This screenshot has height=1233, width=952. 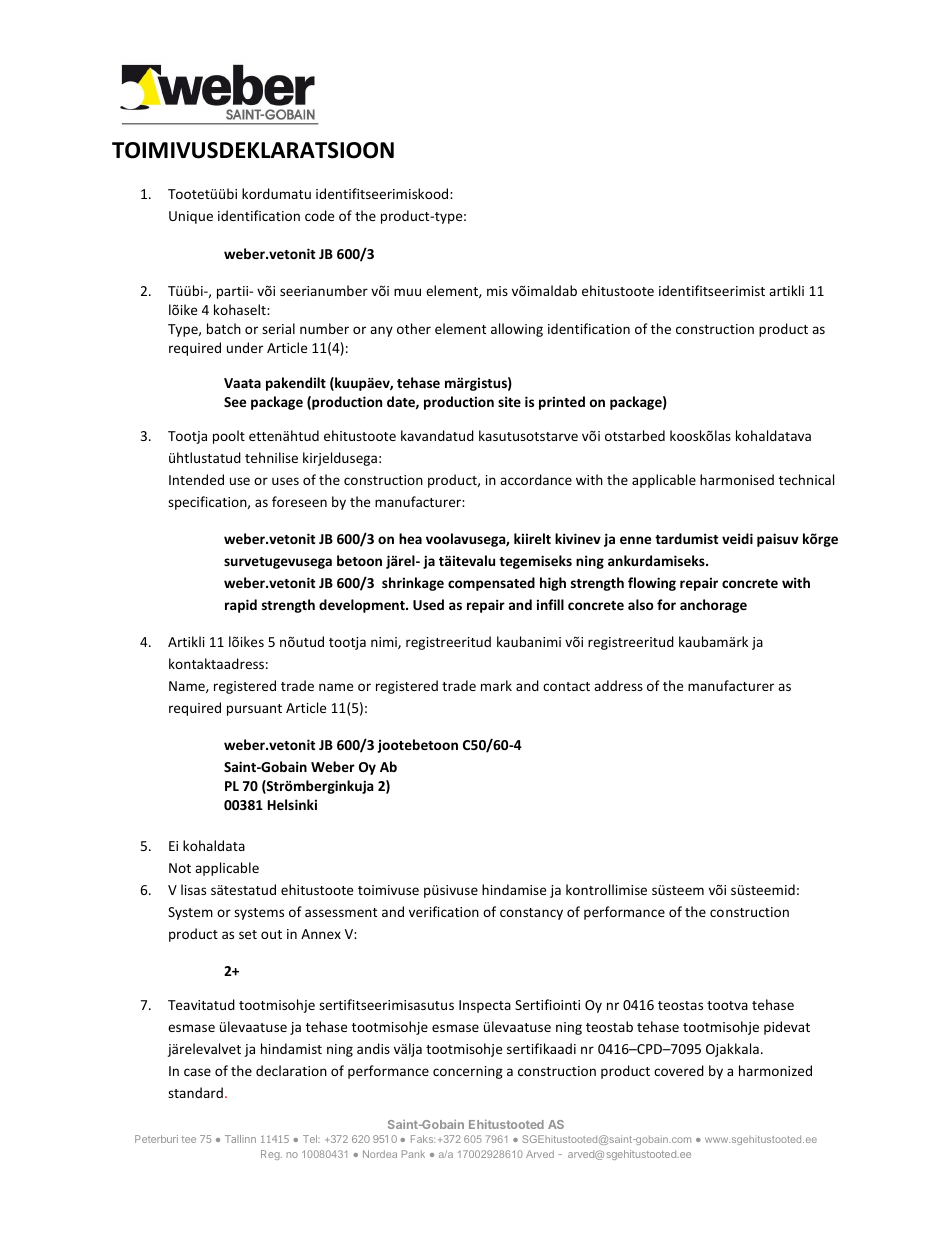 I want to click on Tel, so click(x=311, y=1139).
